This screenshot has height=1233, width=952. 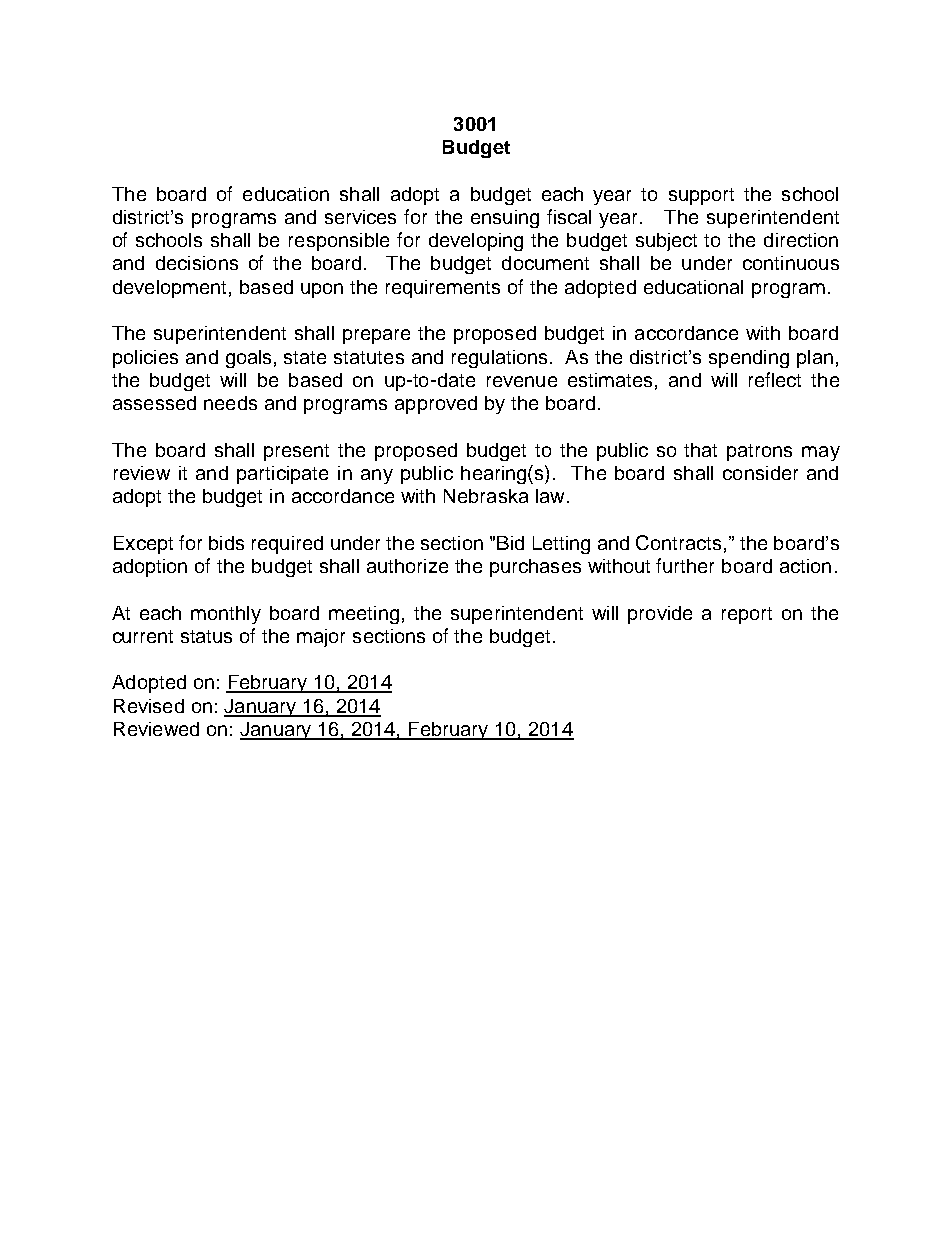 What do you see at coordinates (360, 217) in the screenshot?
I see `services` at bounding box center [360, 217].
